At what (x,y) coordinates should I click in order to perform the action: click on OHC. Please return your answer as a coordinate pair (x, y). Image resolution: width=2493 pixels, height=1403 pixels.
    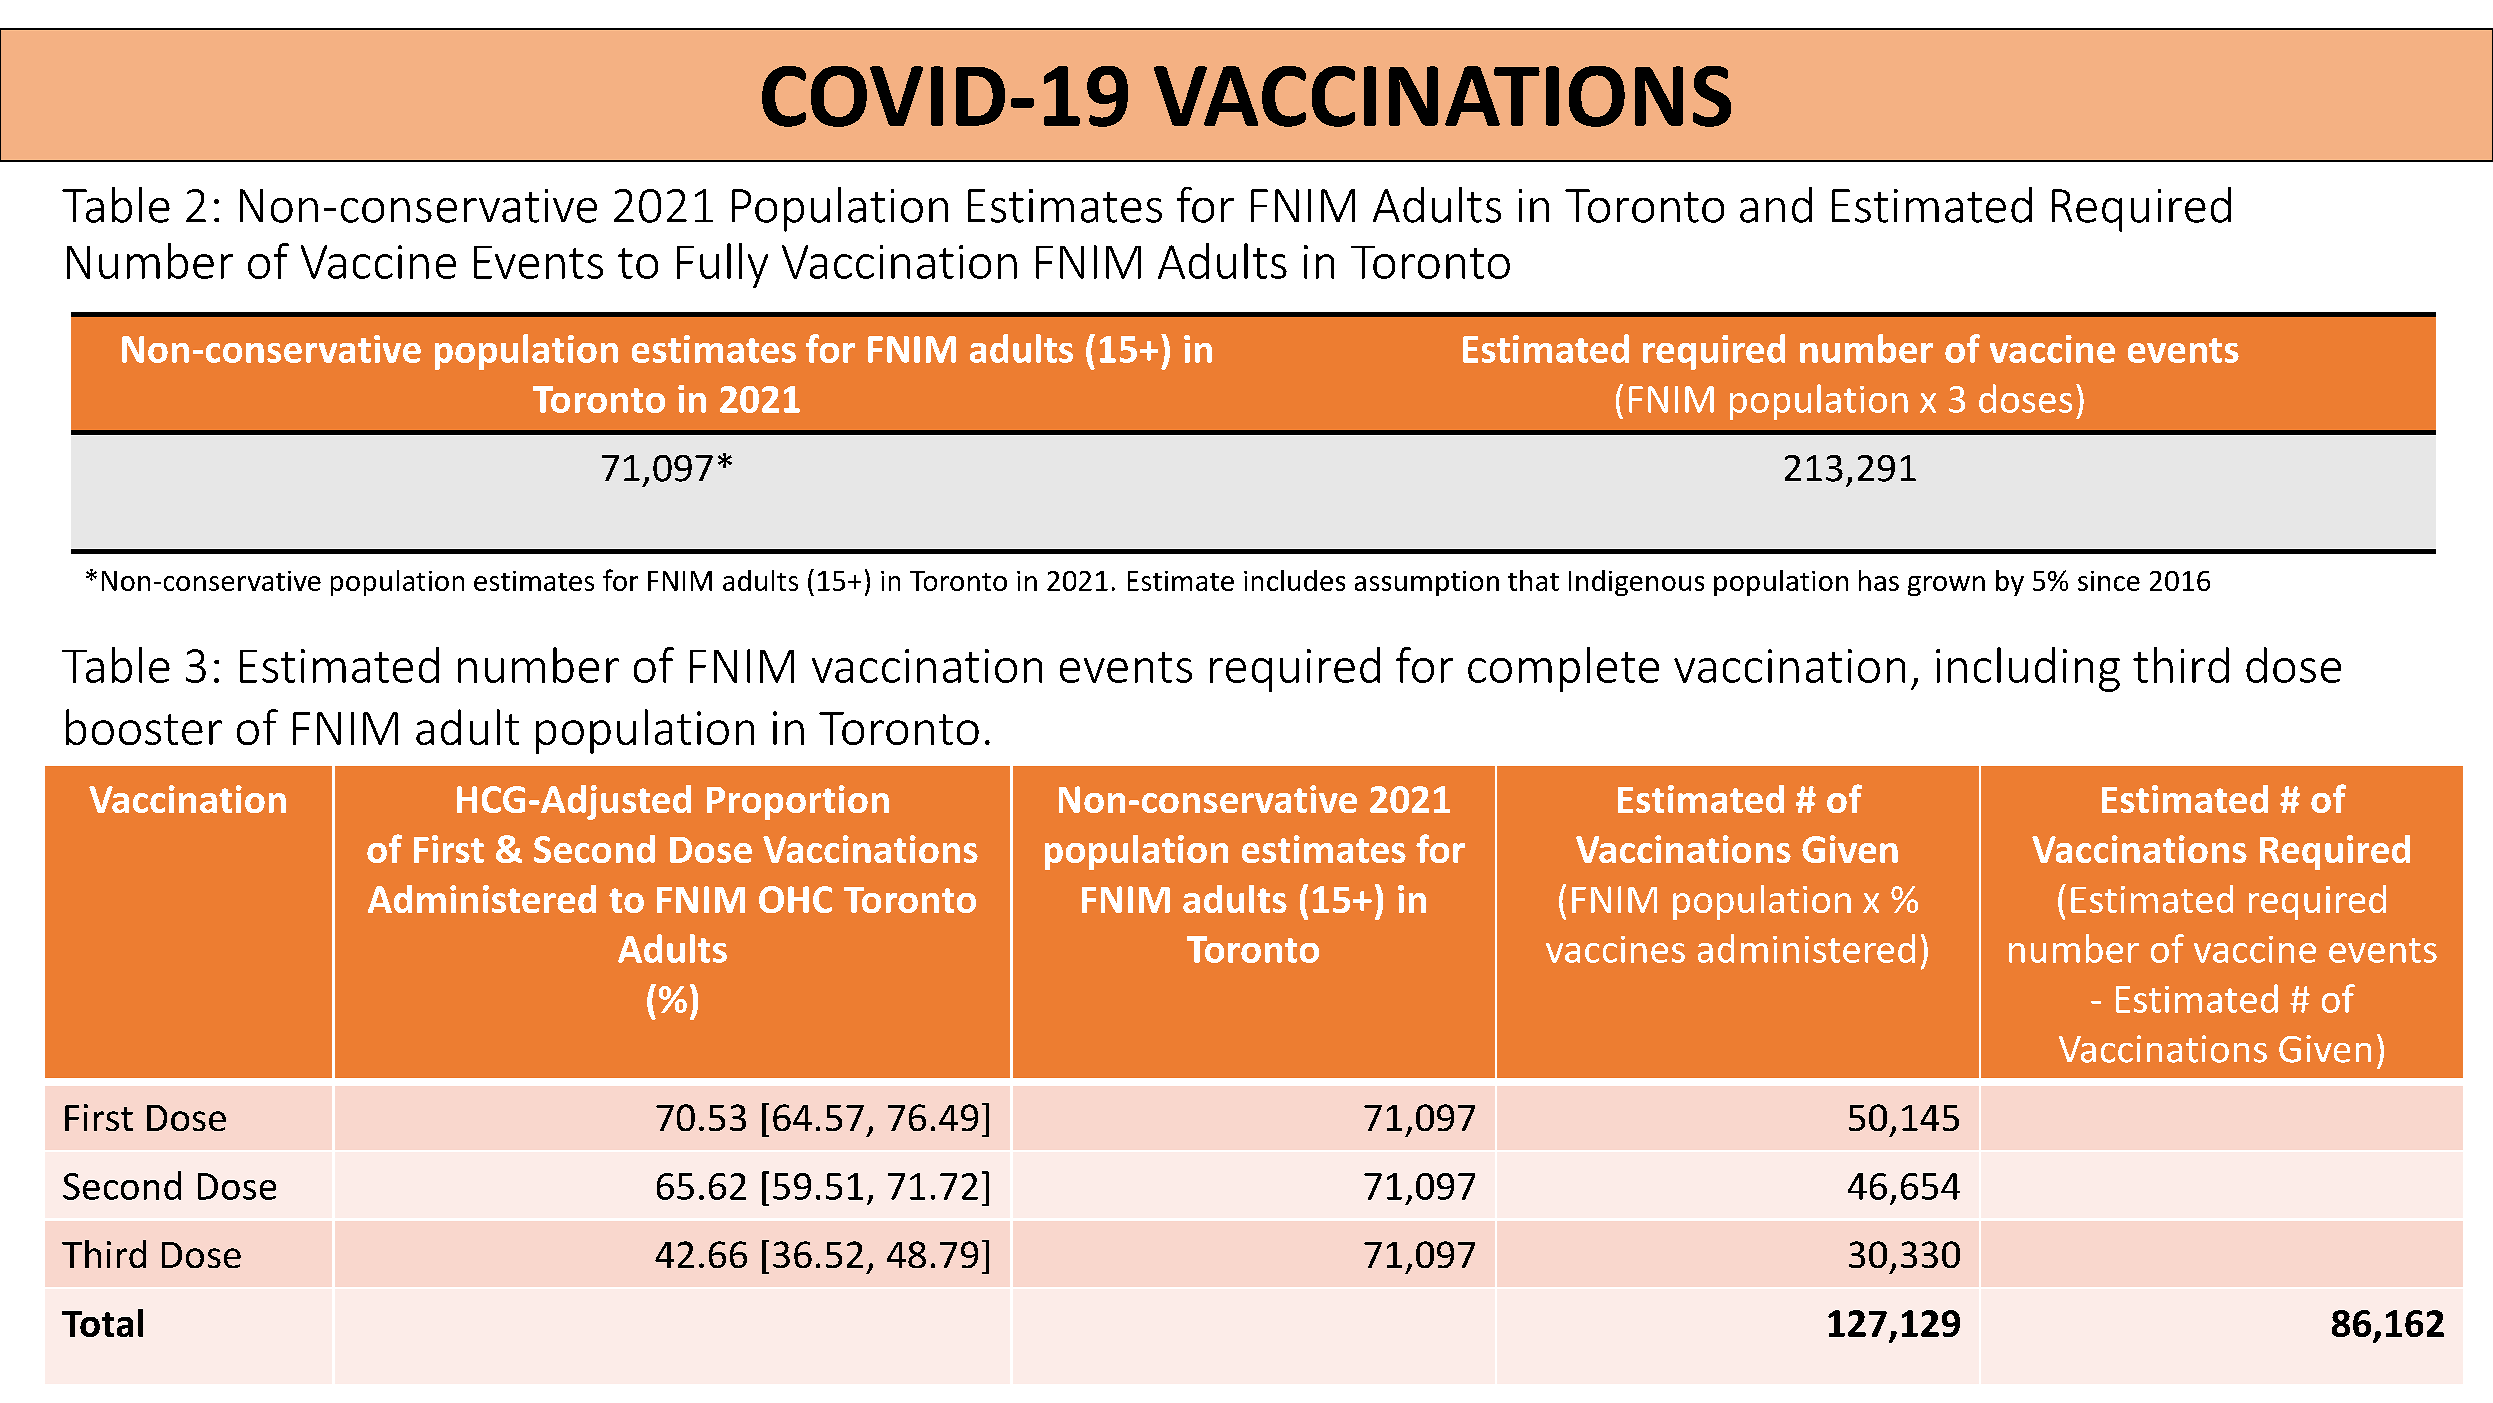
    Looking at the image, I should click on (795, 899).
